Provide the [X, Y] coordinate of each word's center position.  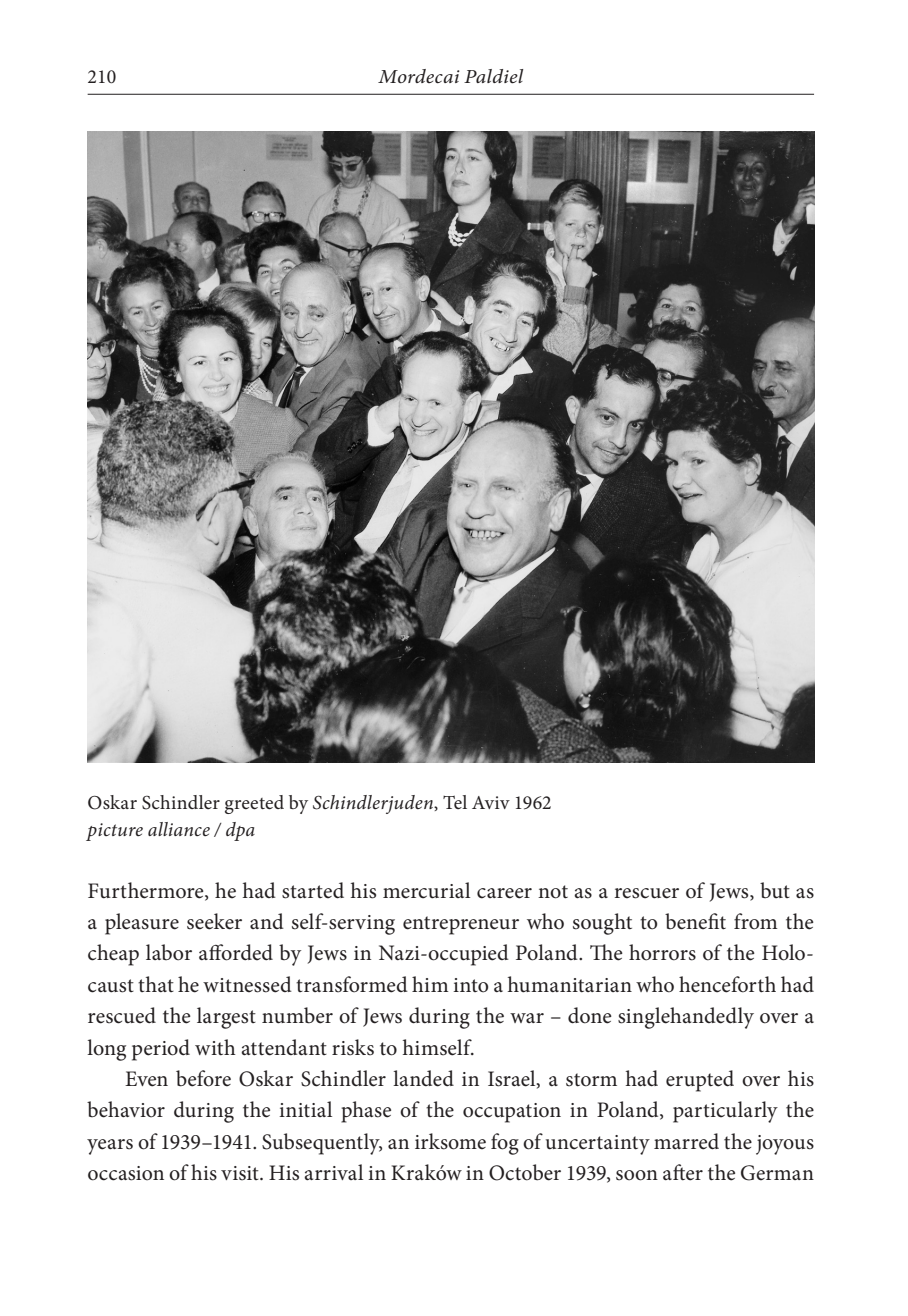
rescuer [647, 893]
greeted [254, 804]
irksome [450, 1141]
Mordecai [419, 76]
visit [241, 1173]
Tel [455, 802]
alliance [179, 829]
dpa [240, 831]
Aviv [491, 802]
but [775, 890]
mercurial [426, 890]
